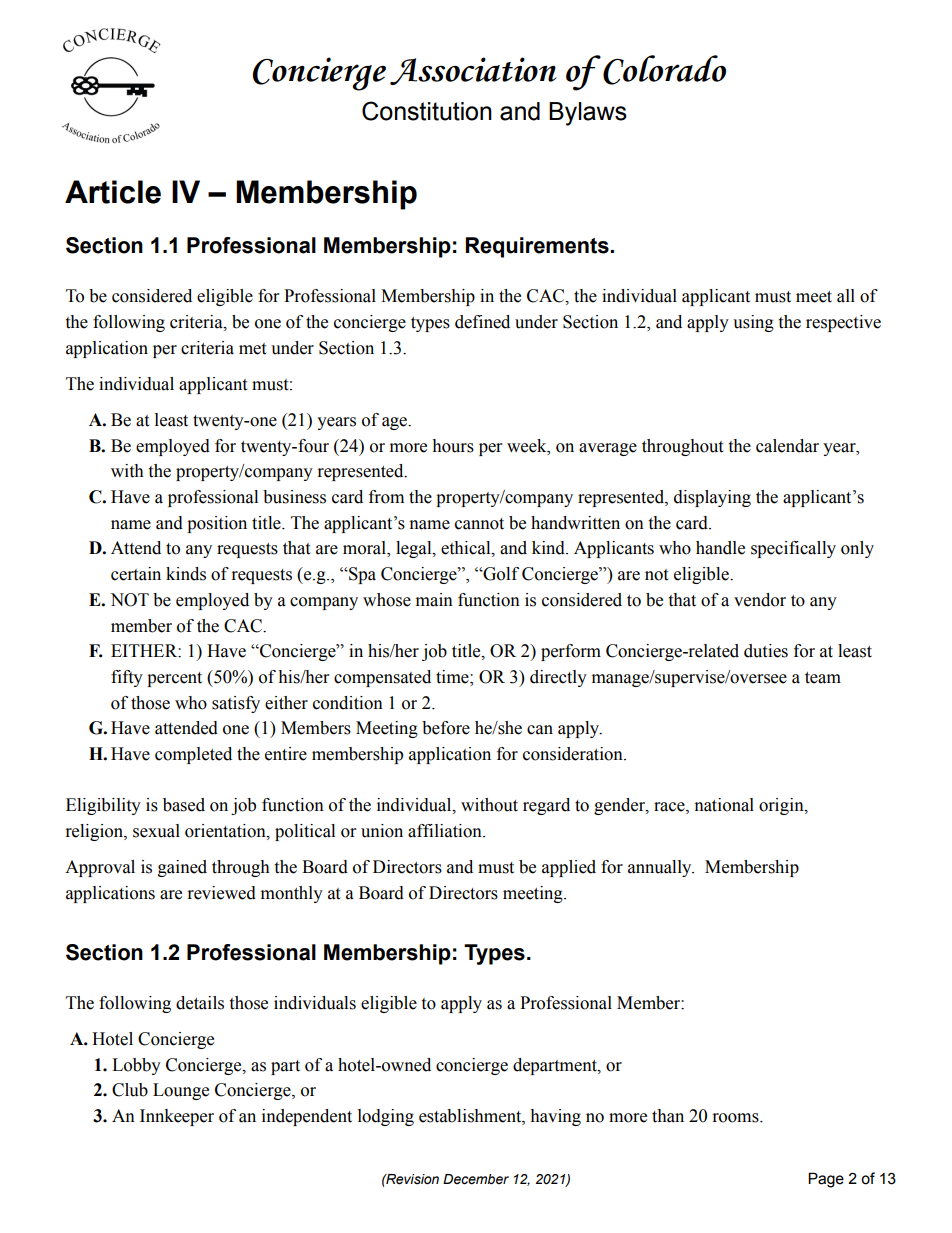  Describe the element at coordinates (217, 524) in the image. I see `position` at that location.
